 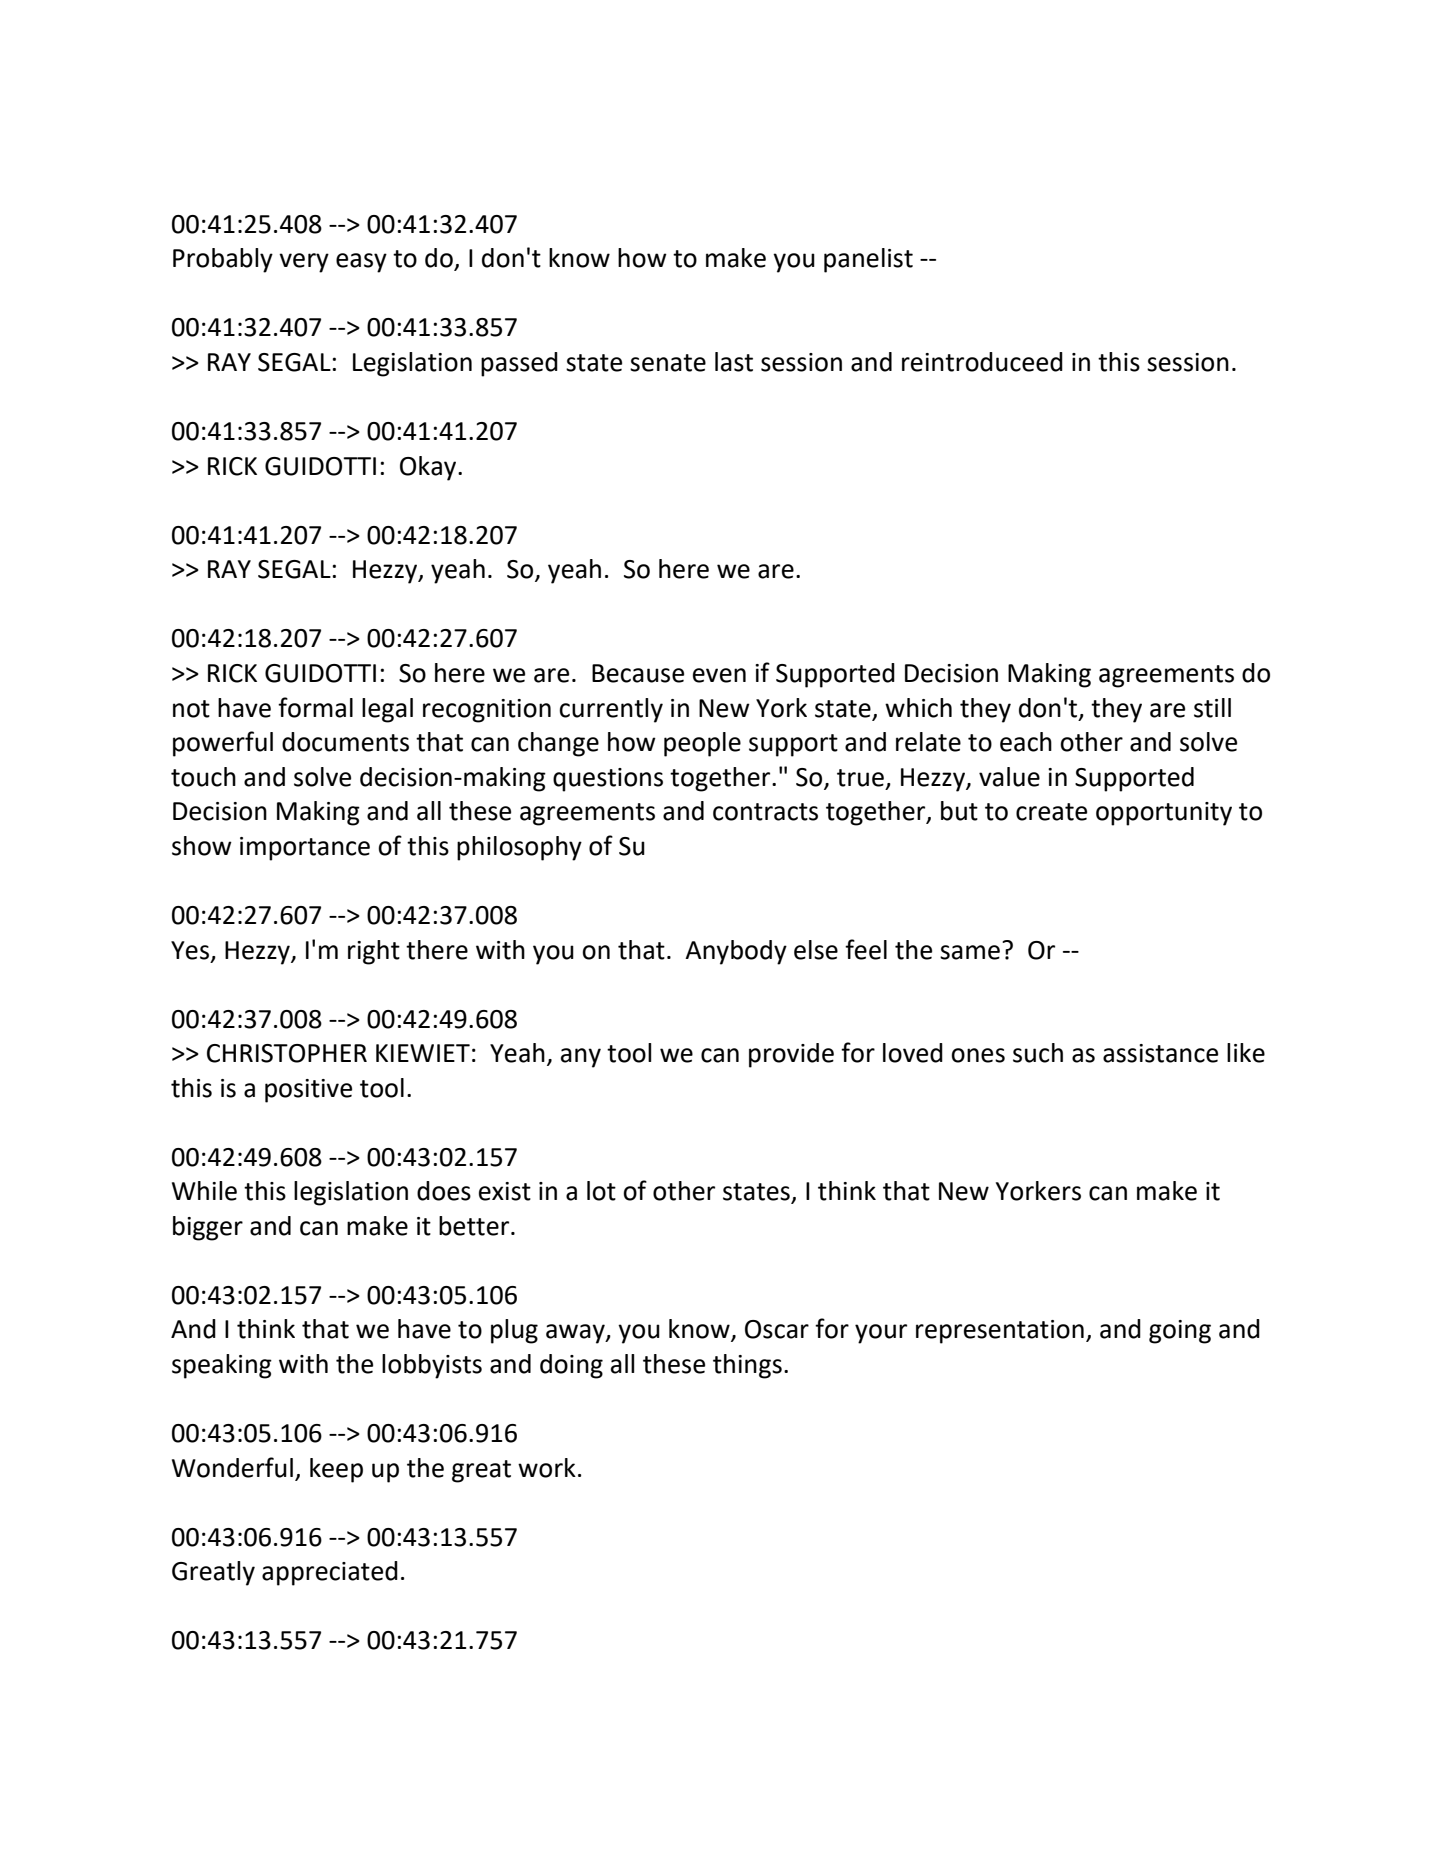 I want to click on last, so click(x=734, y=362).
